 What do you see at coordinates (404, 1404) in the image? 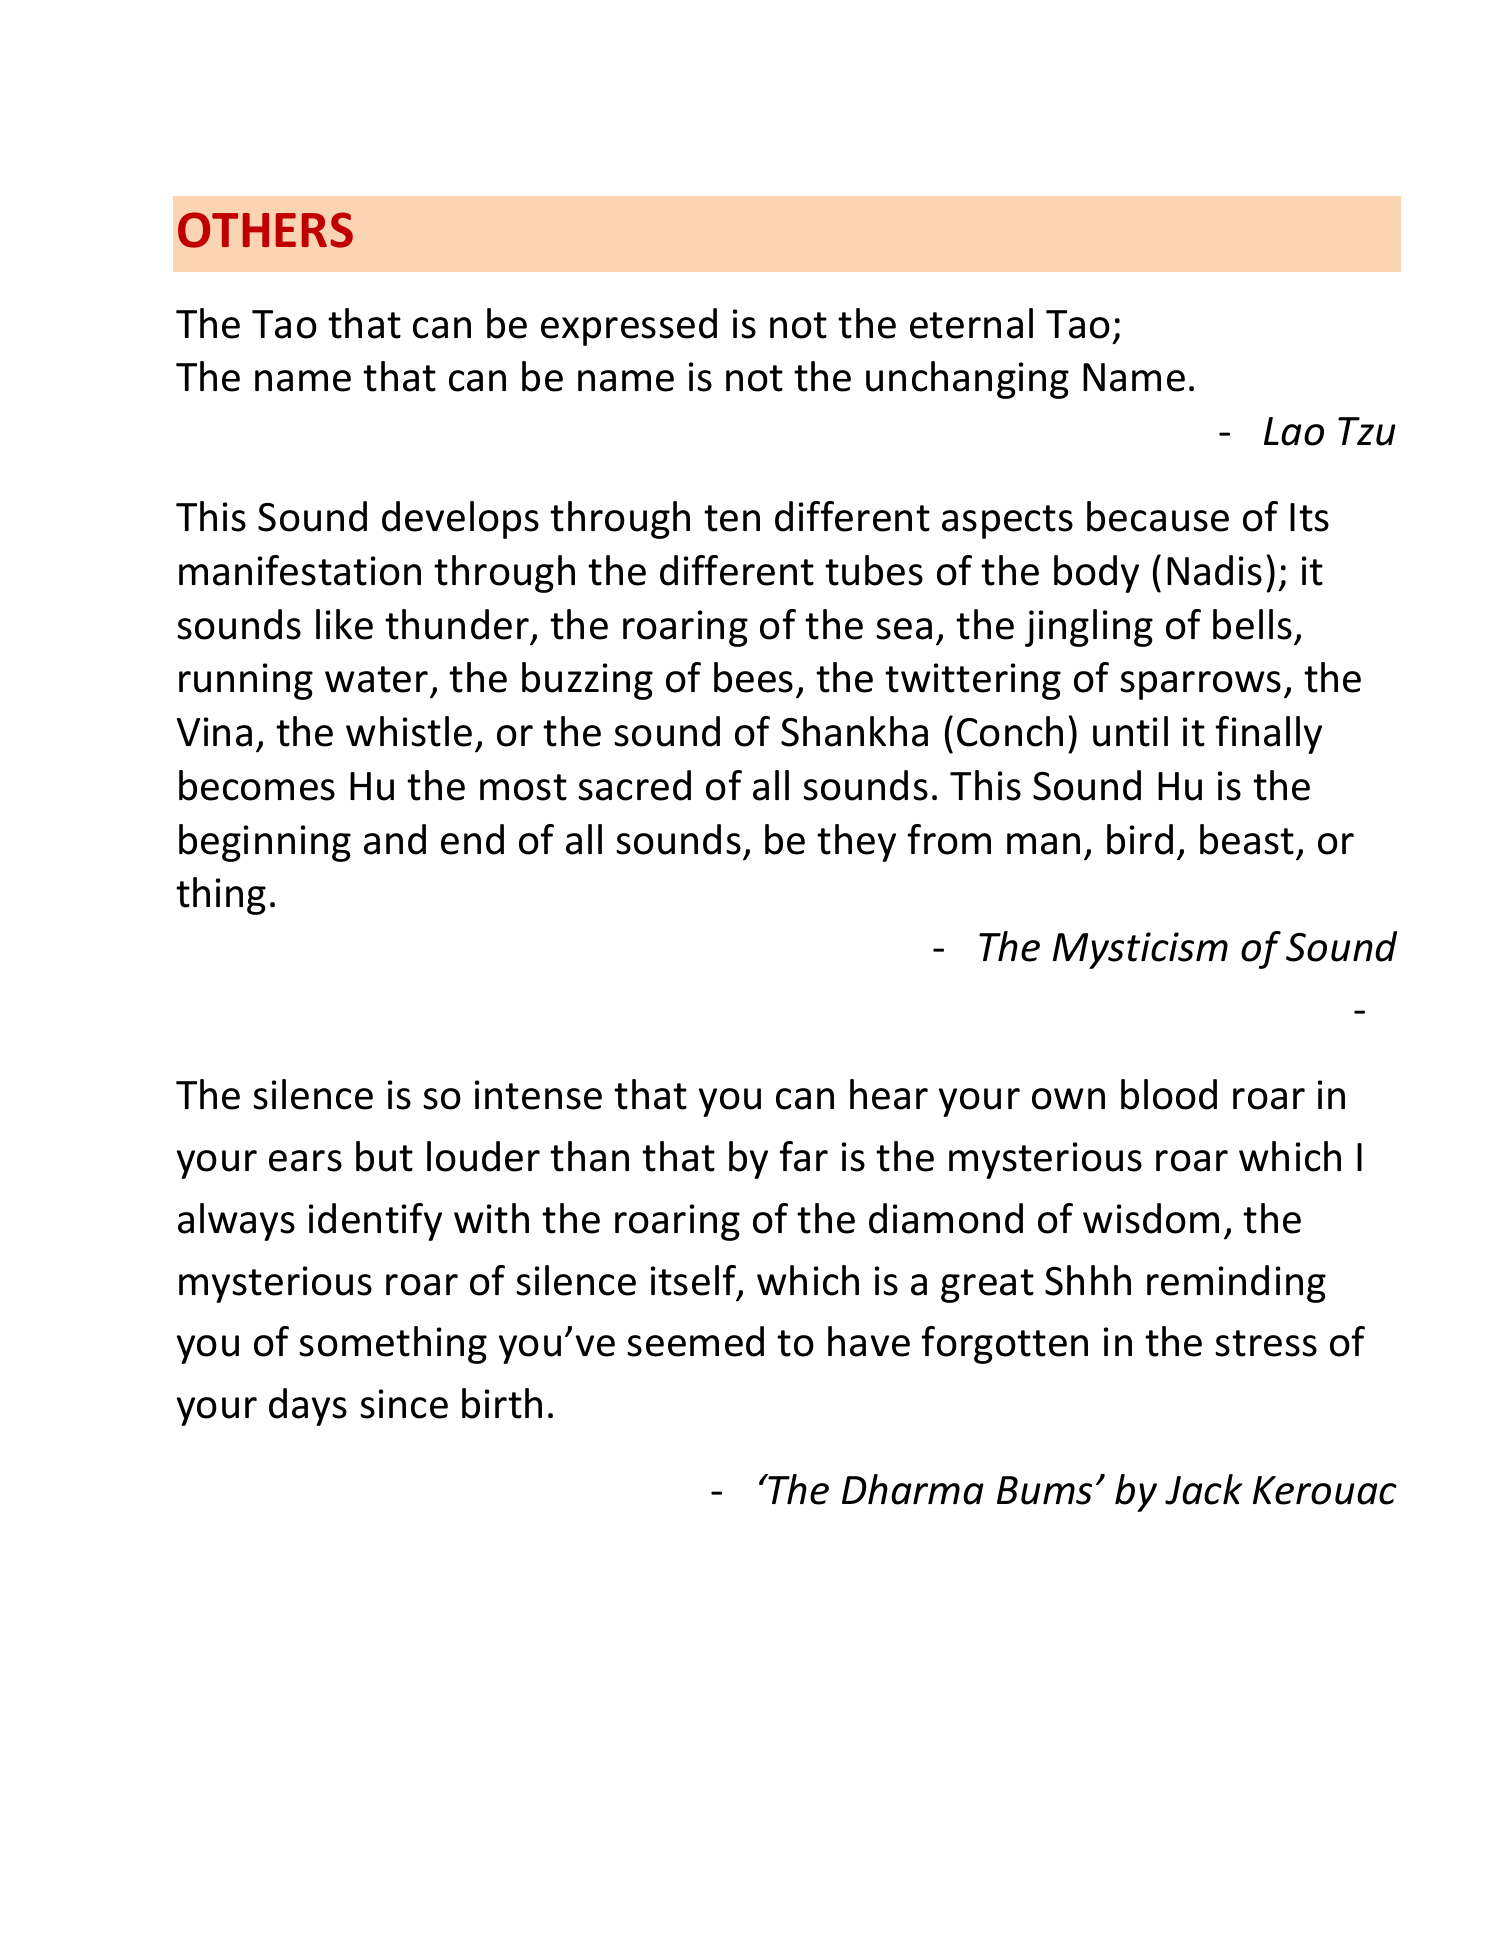
I see `since` at bounding box center [404, 1404].
